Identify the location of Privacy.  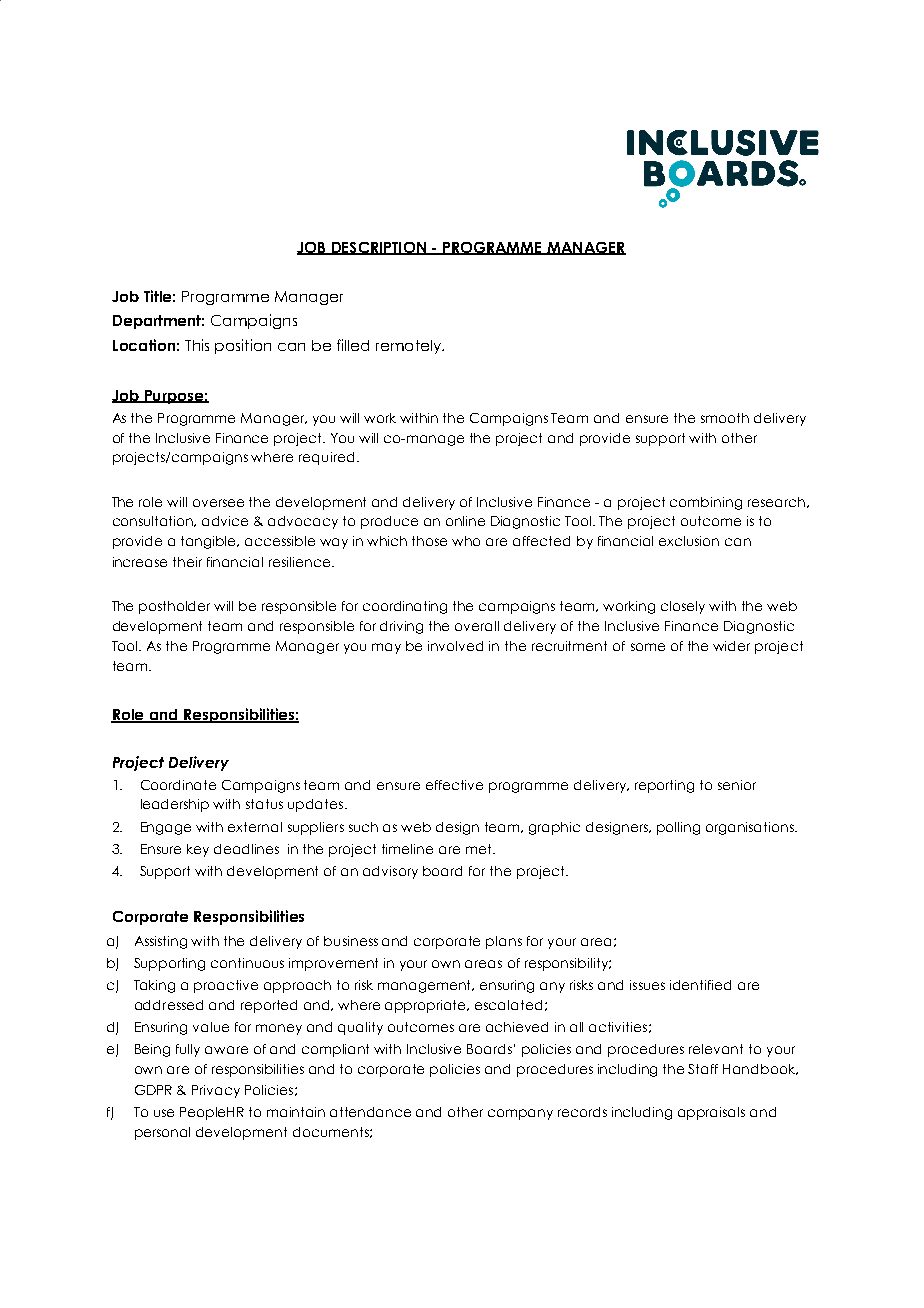
(216, 1091).
